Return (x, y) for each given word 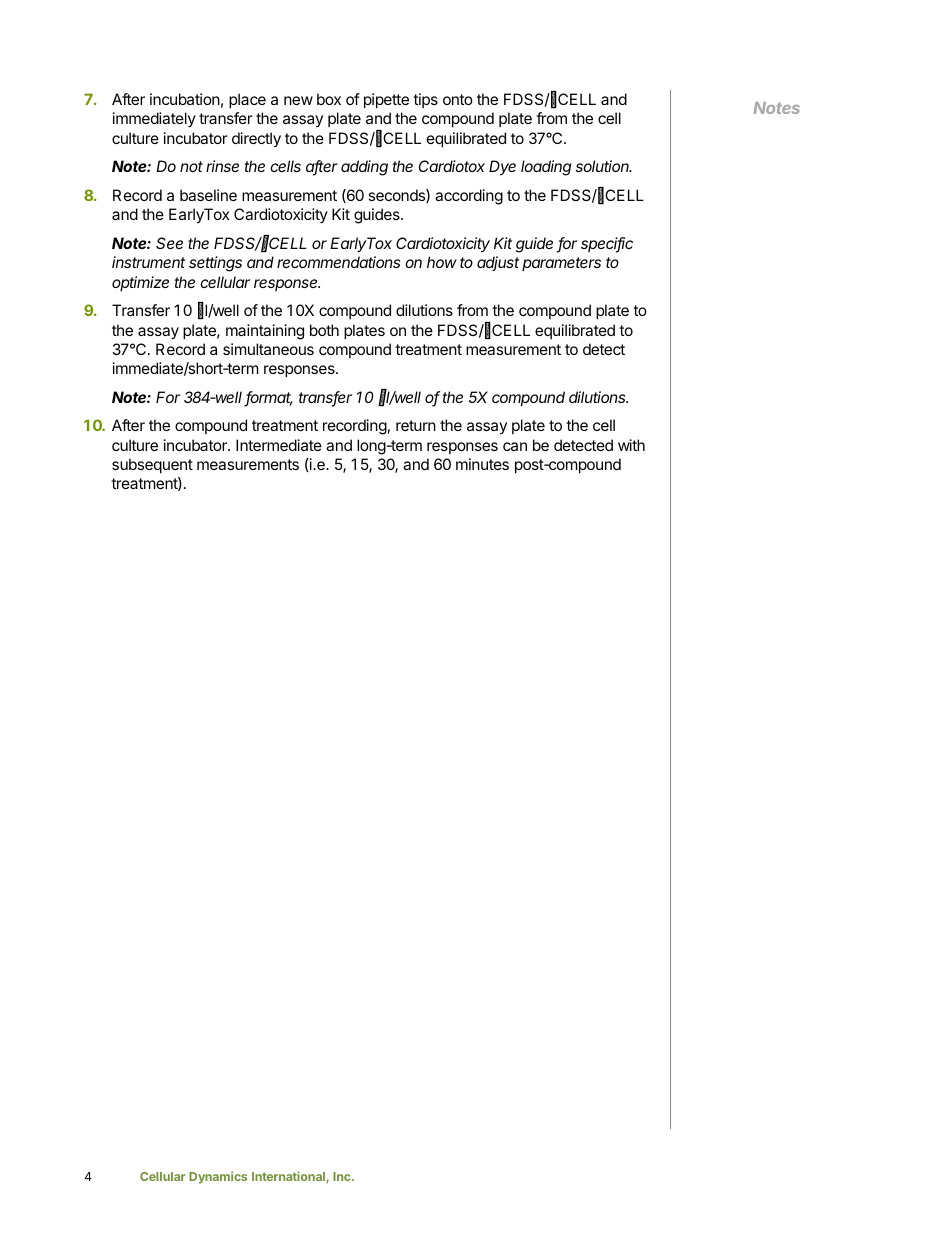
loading (546, 168)
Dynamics (218, 1177)
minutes (482, 464)
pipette (386, 100)
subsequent (152, 465)
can (515, 446)
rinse (222, 166)
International (289, 1177)
